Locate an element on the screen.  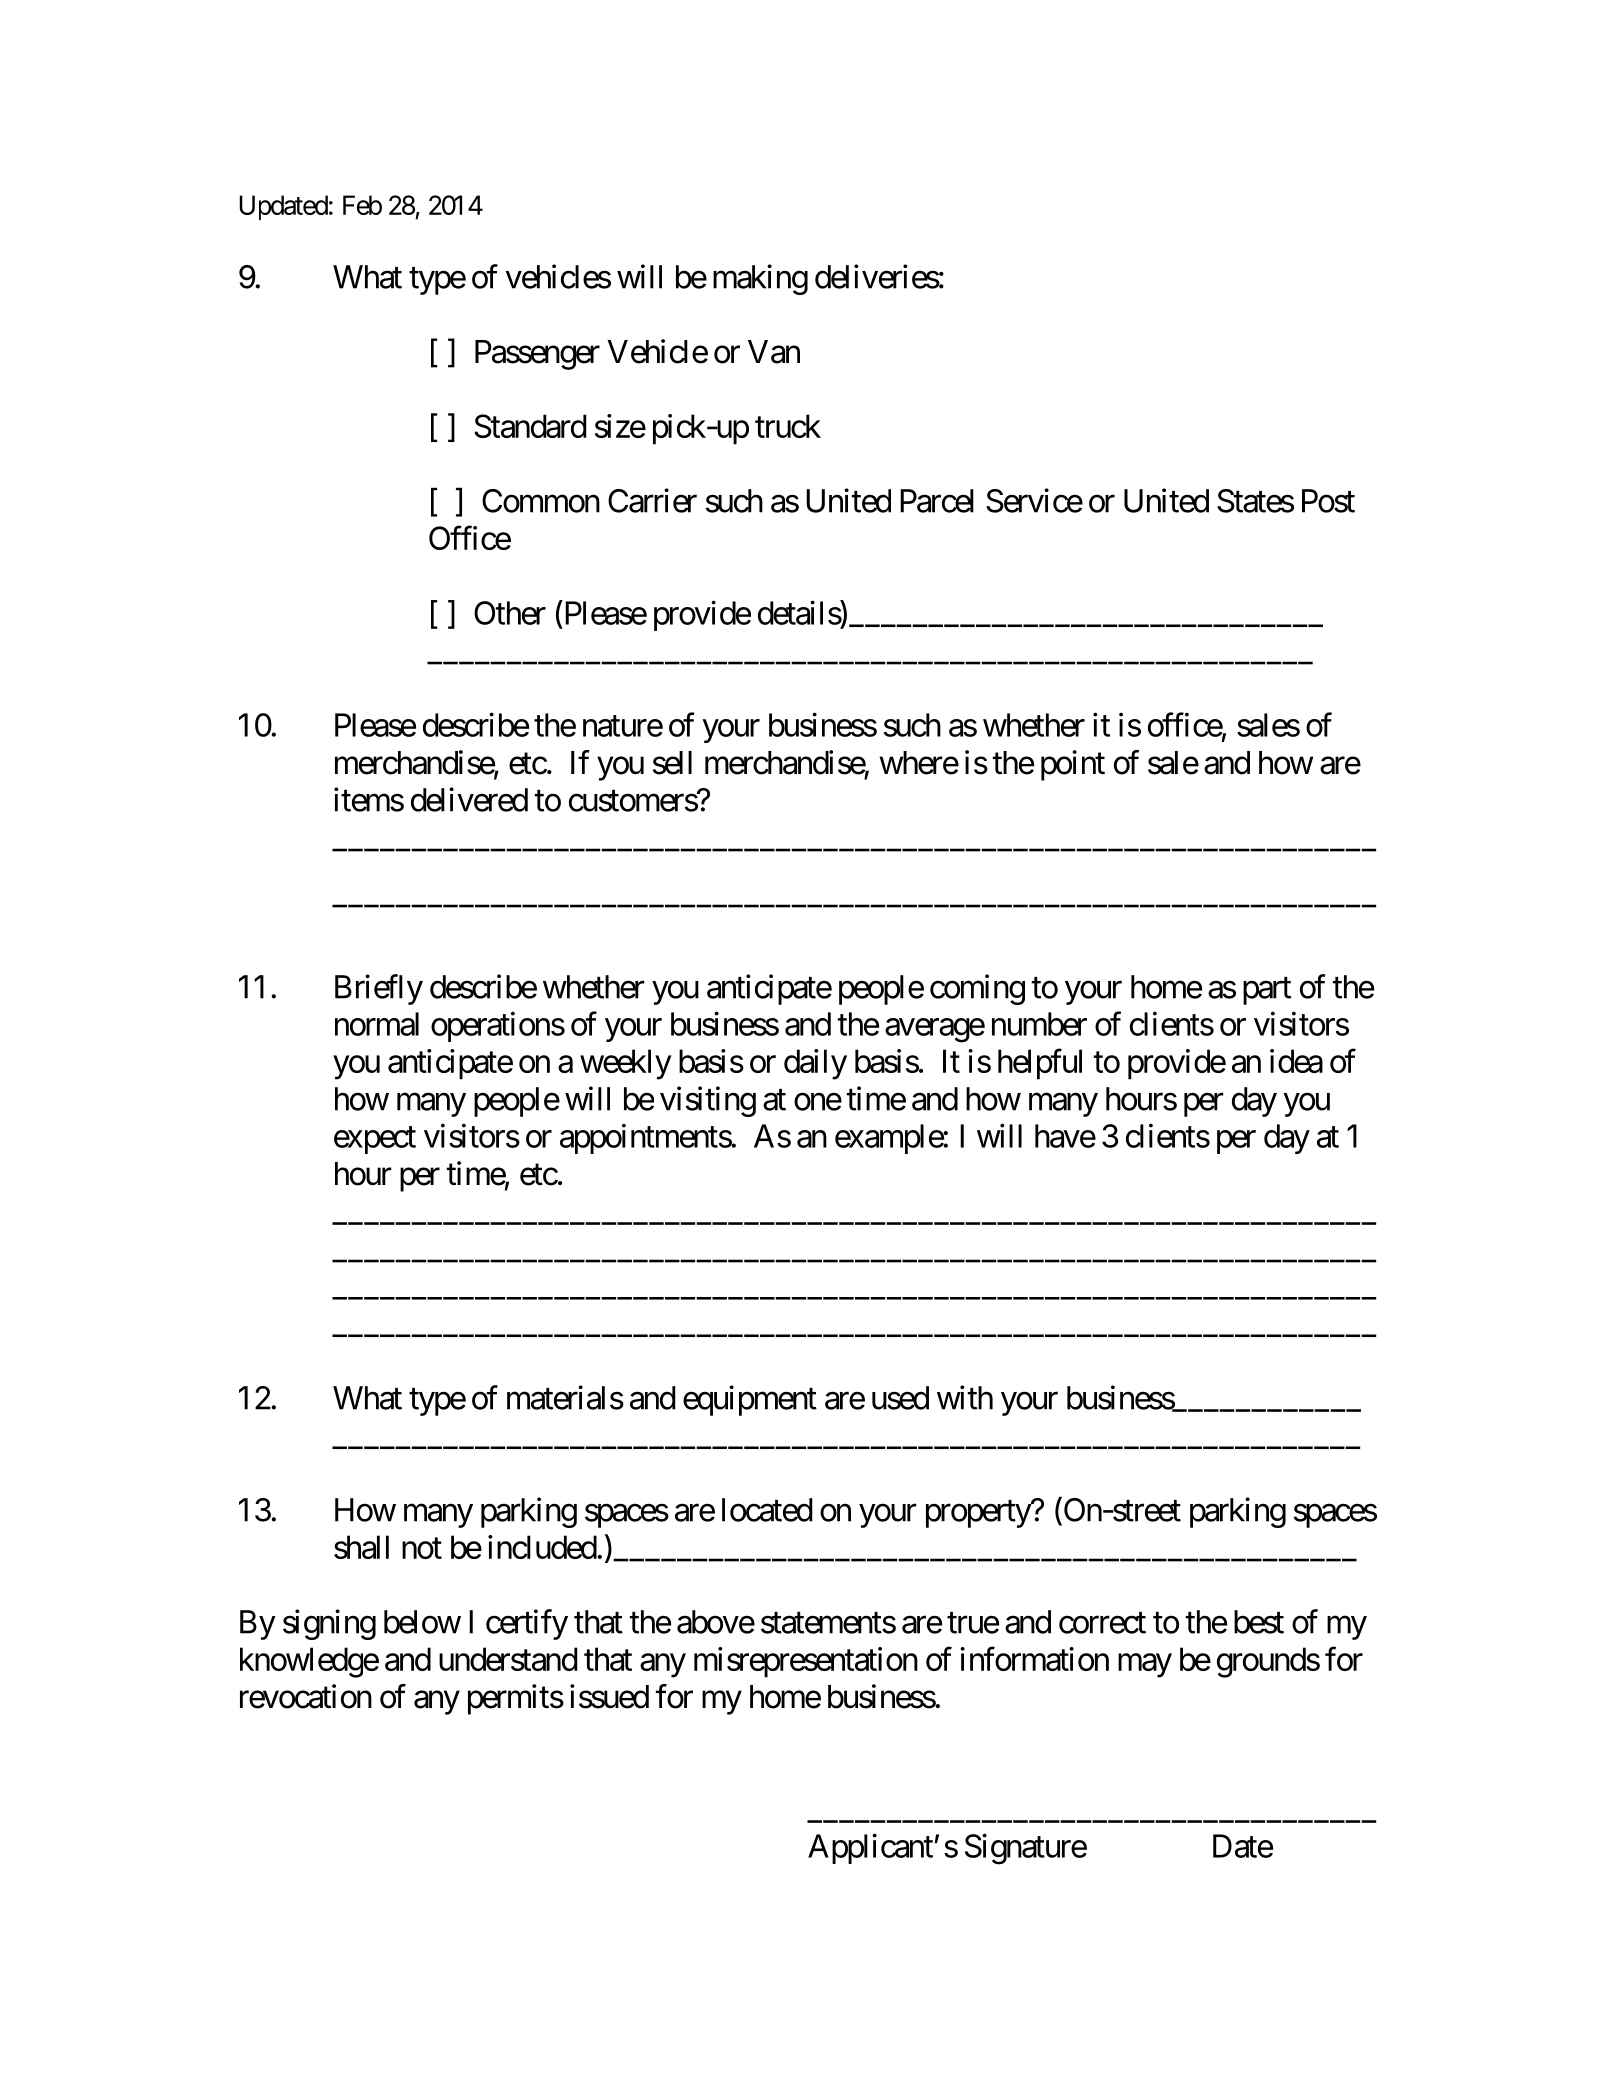
delivered is located at coordinates (469, 799).
